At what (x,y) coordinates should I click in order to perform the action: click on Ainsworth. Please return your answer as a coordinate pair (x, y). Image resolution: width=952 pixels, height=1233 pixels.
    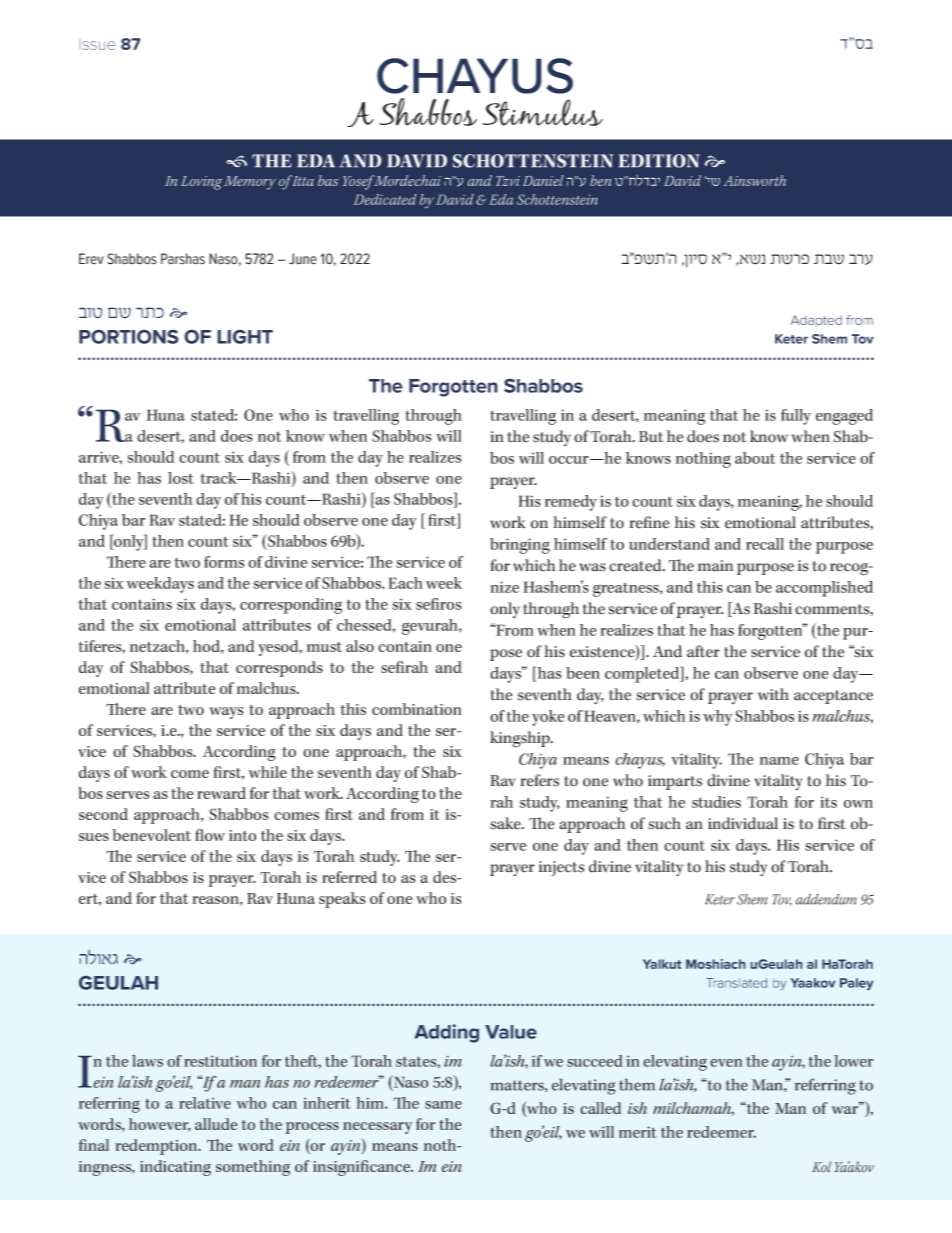
    Looking at the image, I should click on (755, 180).
